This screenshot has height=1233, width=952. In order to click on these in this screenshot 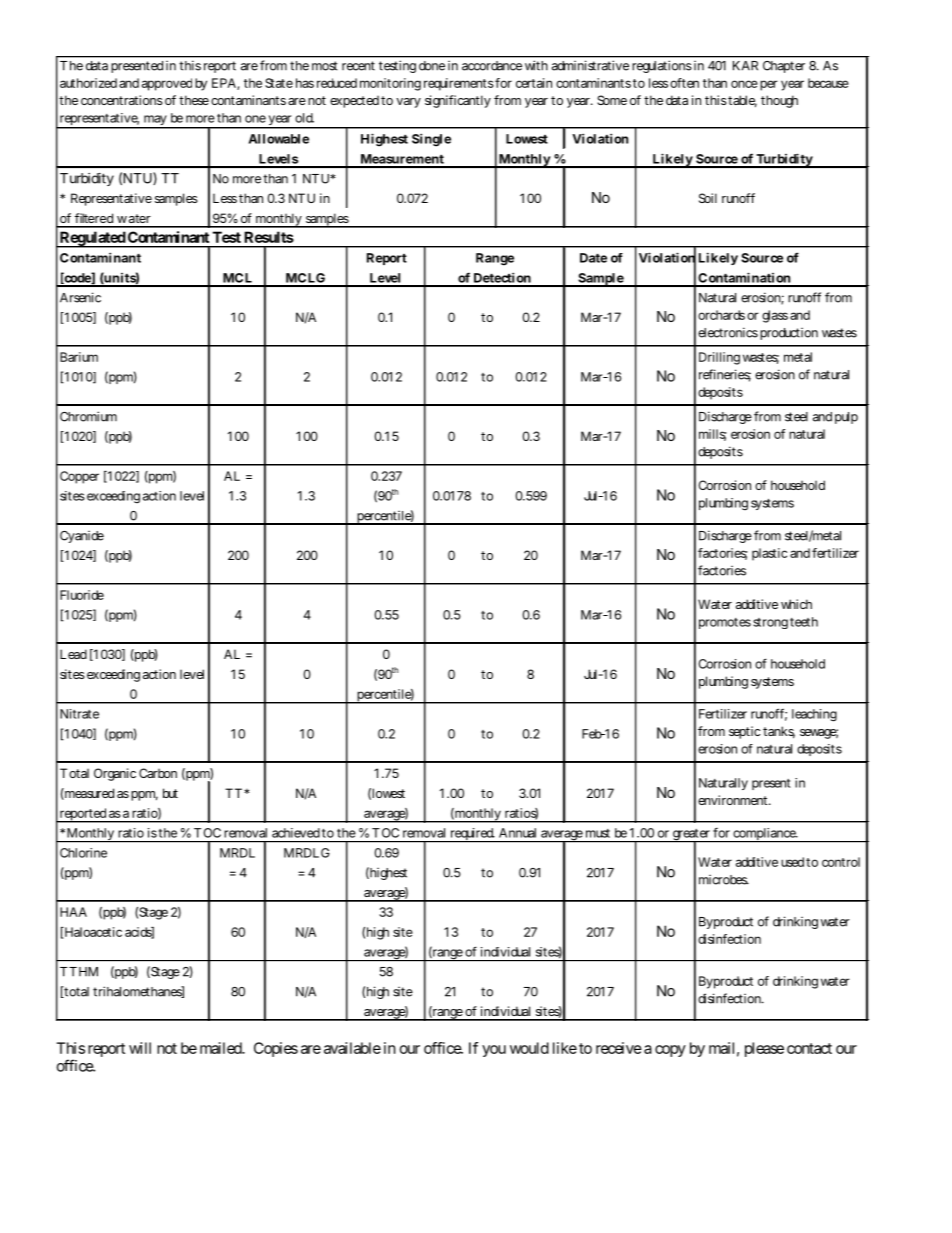, I will do `click(194, 100)`.
